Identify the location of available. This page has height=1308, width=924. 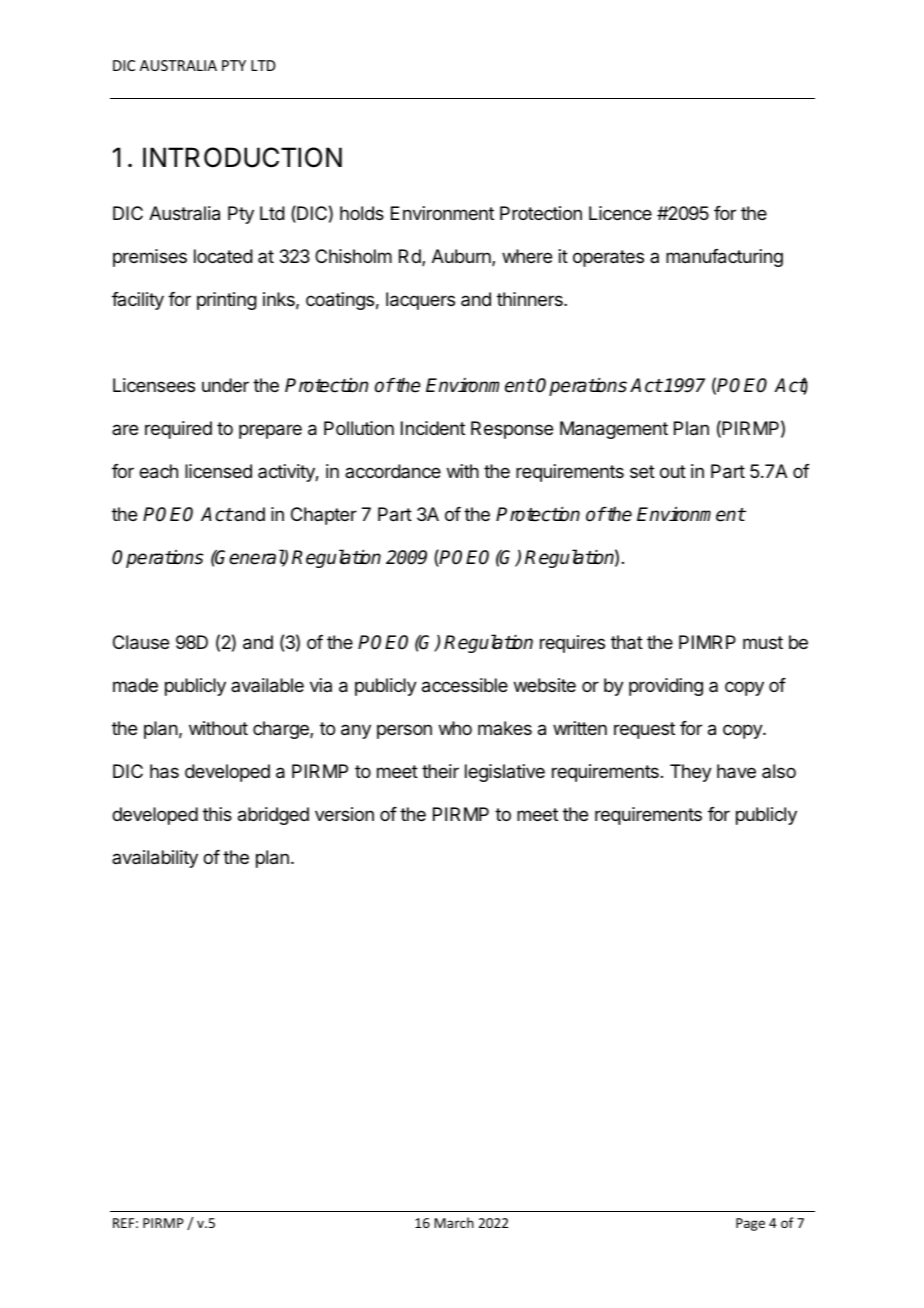
(267, 685).
